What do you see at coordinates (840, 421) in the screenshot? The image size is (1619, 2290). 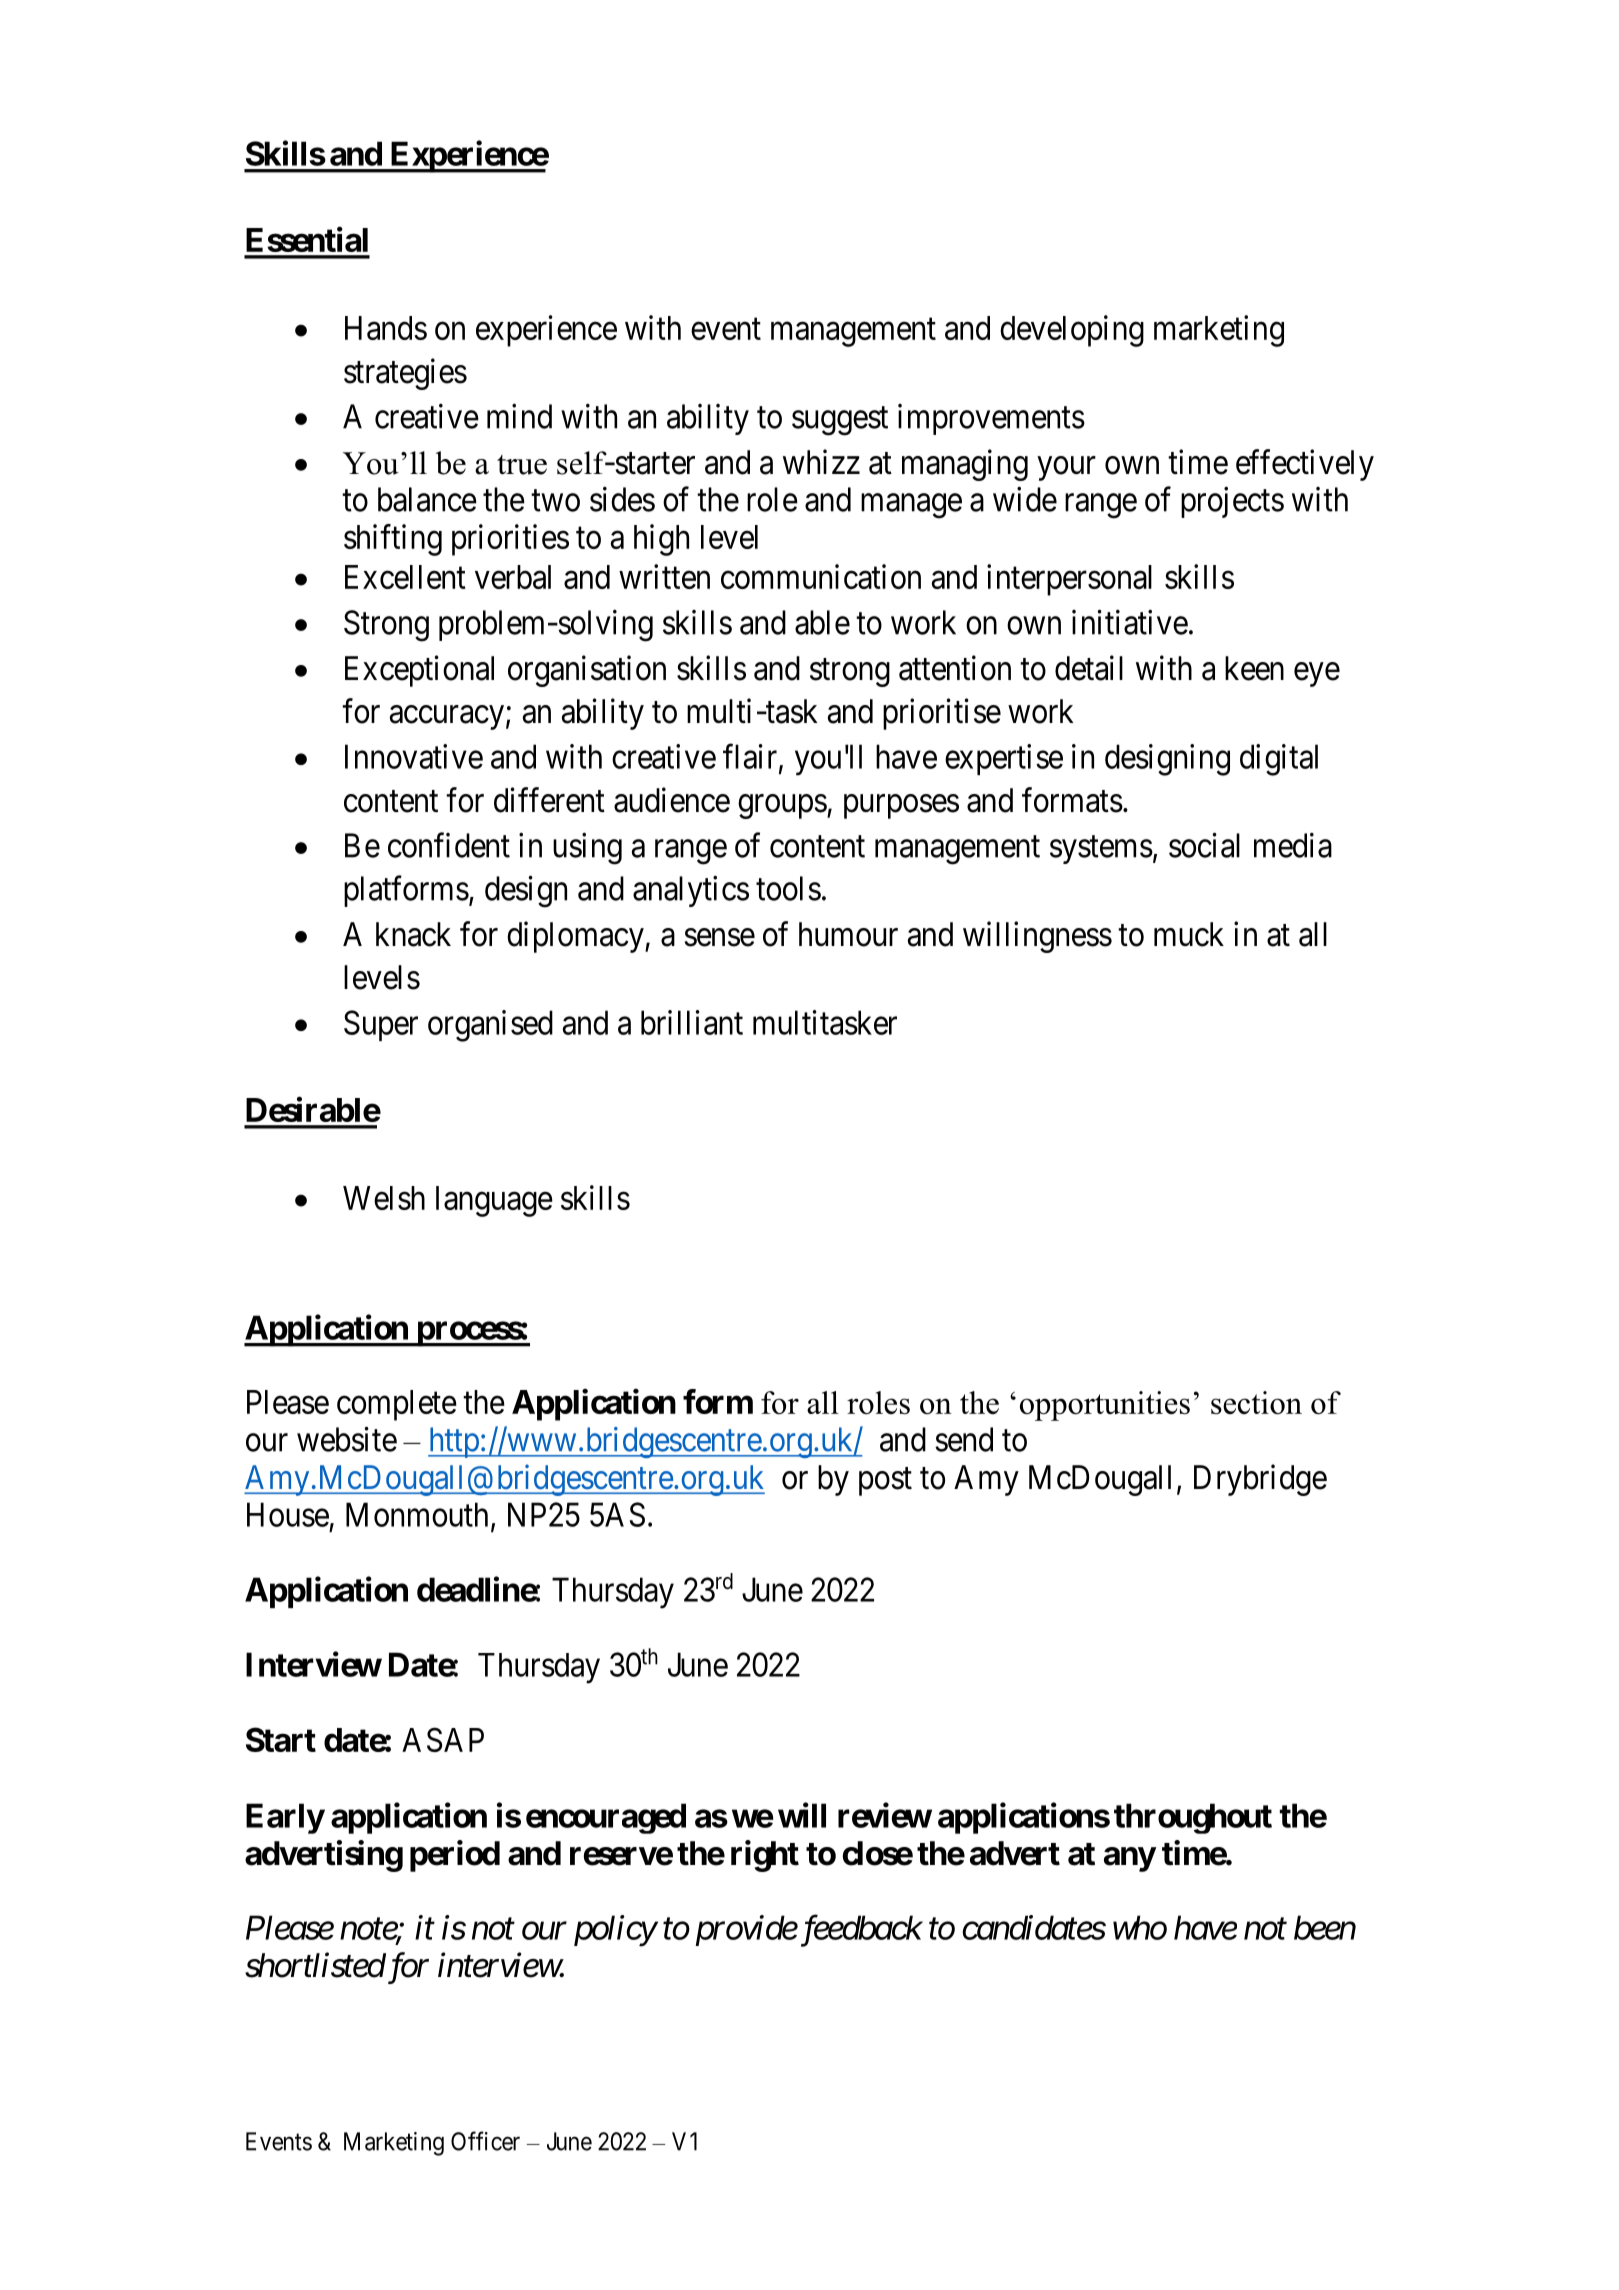 I see `suggest` at bounding box center [840, 421].
